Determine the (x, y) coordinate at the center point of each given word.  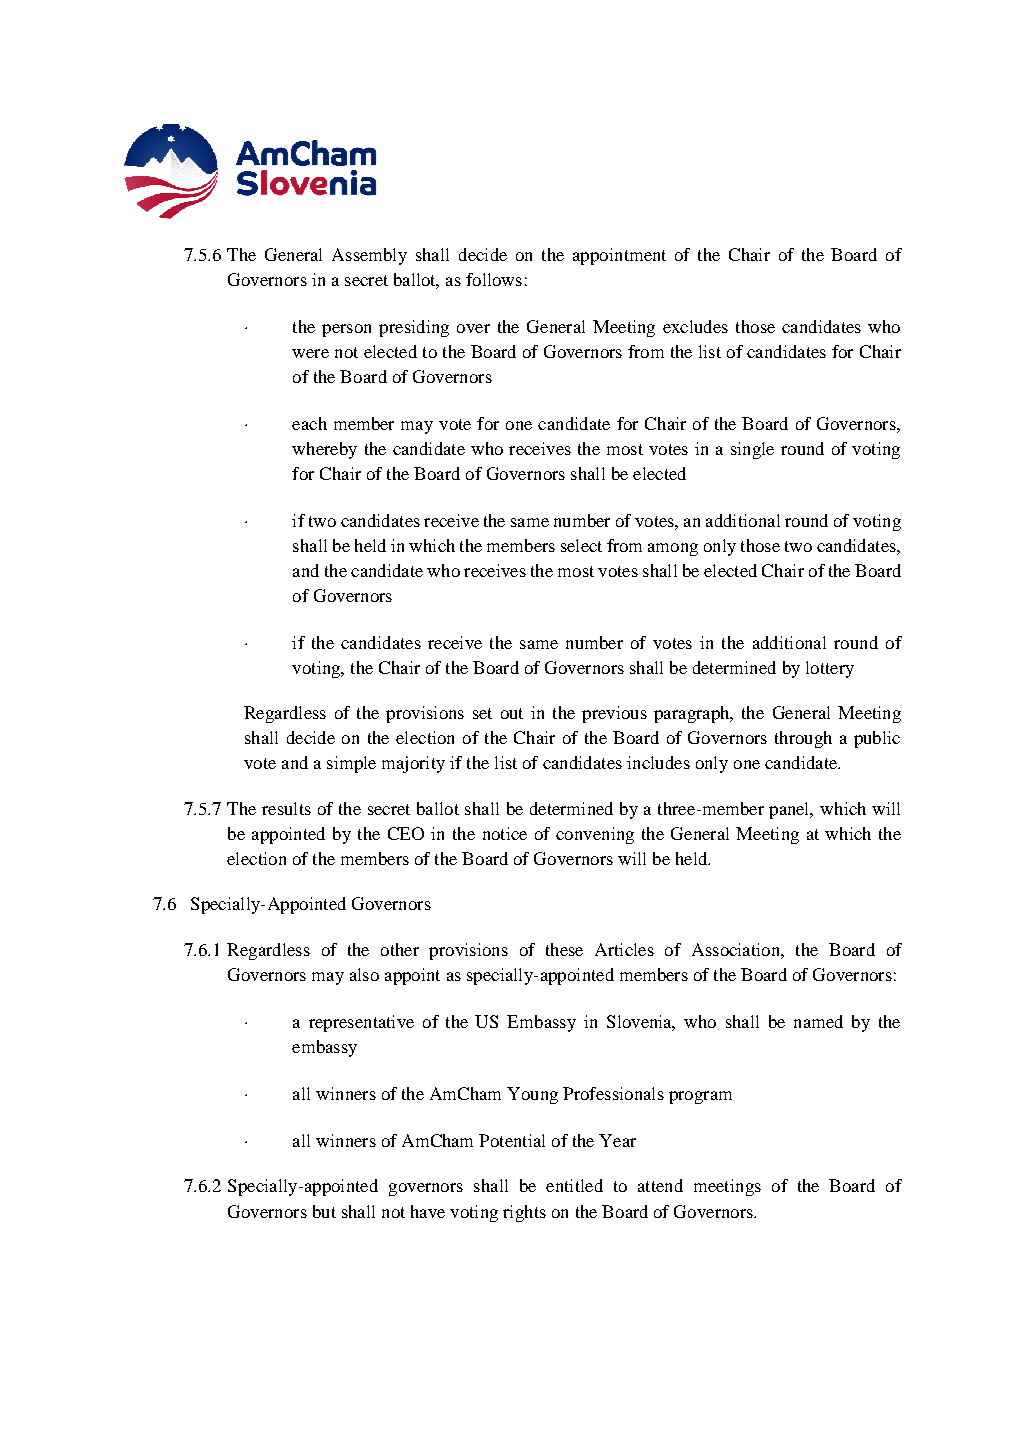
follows (494, 279)
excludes (695, 326)
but (324, 1211)
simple (351, 764)
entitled (574, 1185)
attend (660, 1185)
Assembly (369, 256)
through (803, 739)
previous (614, 714)
